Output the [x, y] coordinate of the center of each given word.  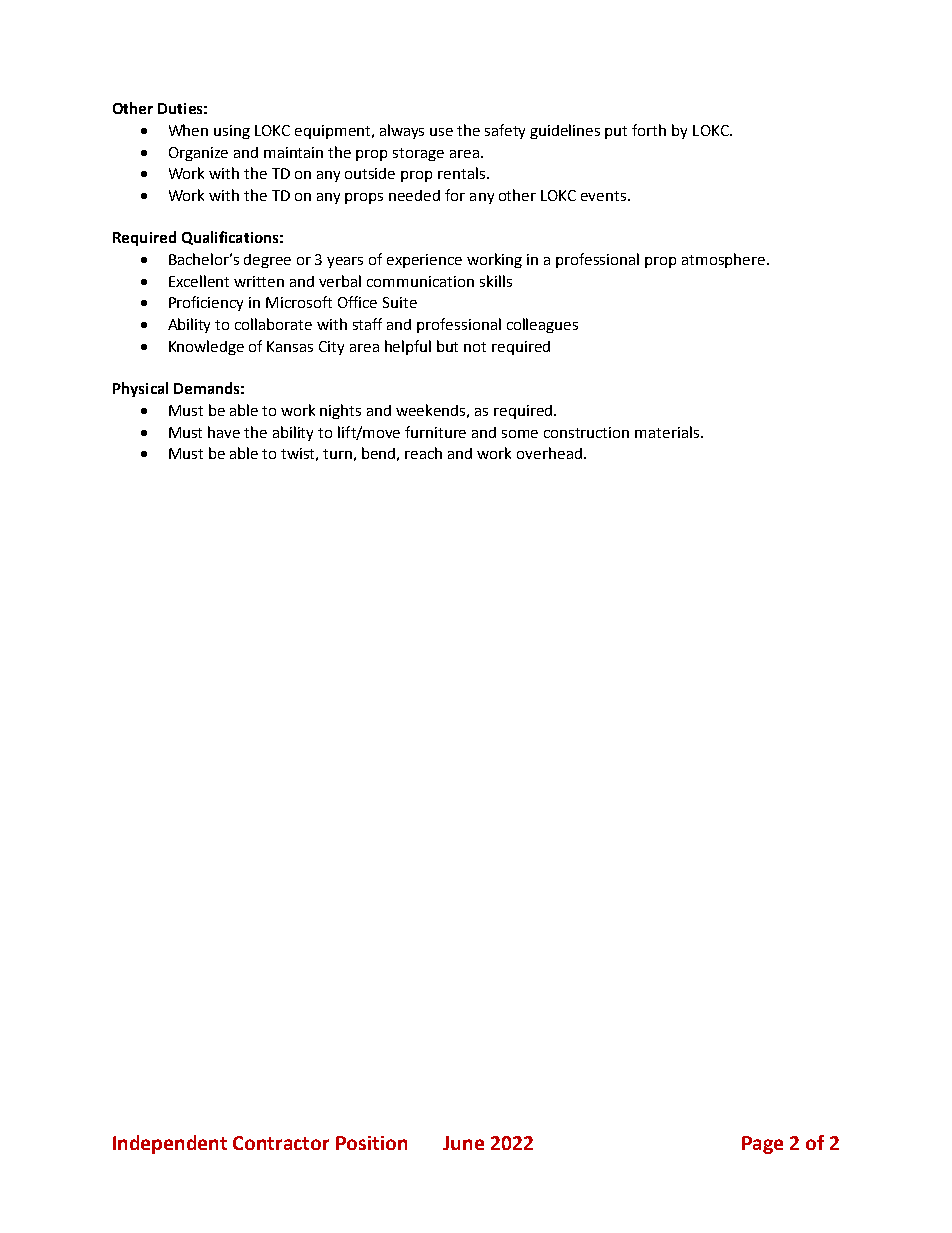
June [463, 1143]
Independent [170, 1144]
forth [649, 130]
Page [762, 1145]
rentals [463, 173]
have [224, 432]
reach [423, 453]
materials [668, 432]
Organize [198, 154]
